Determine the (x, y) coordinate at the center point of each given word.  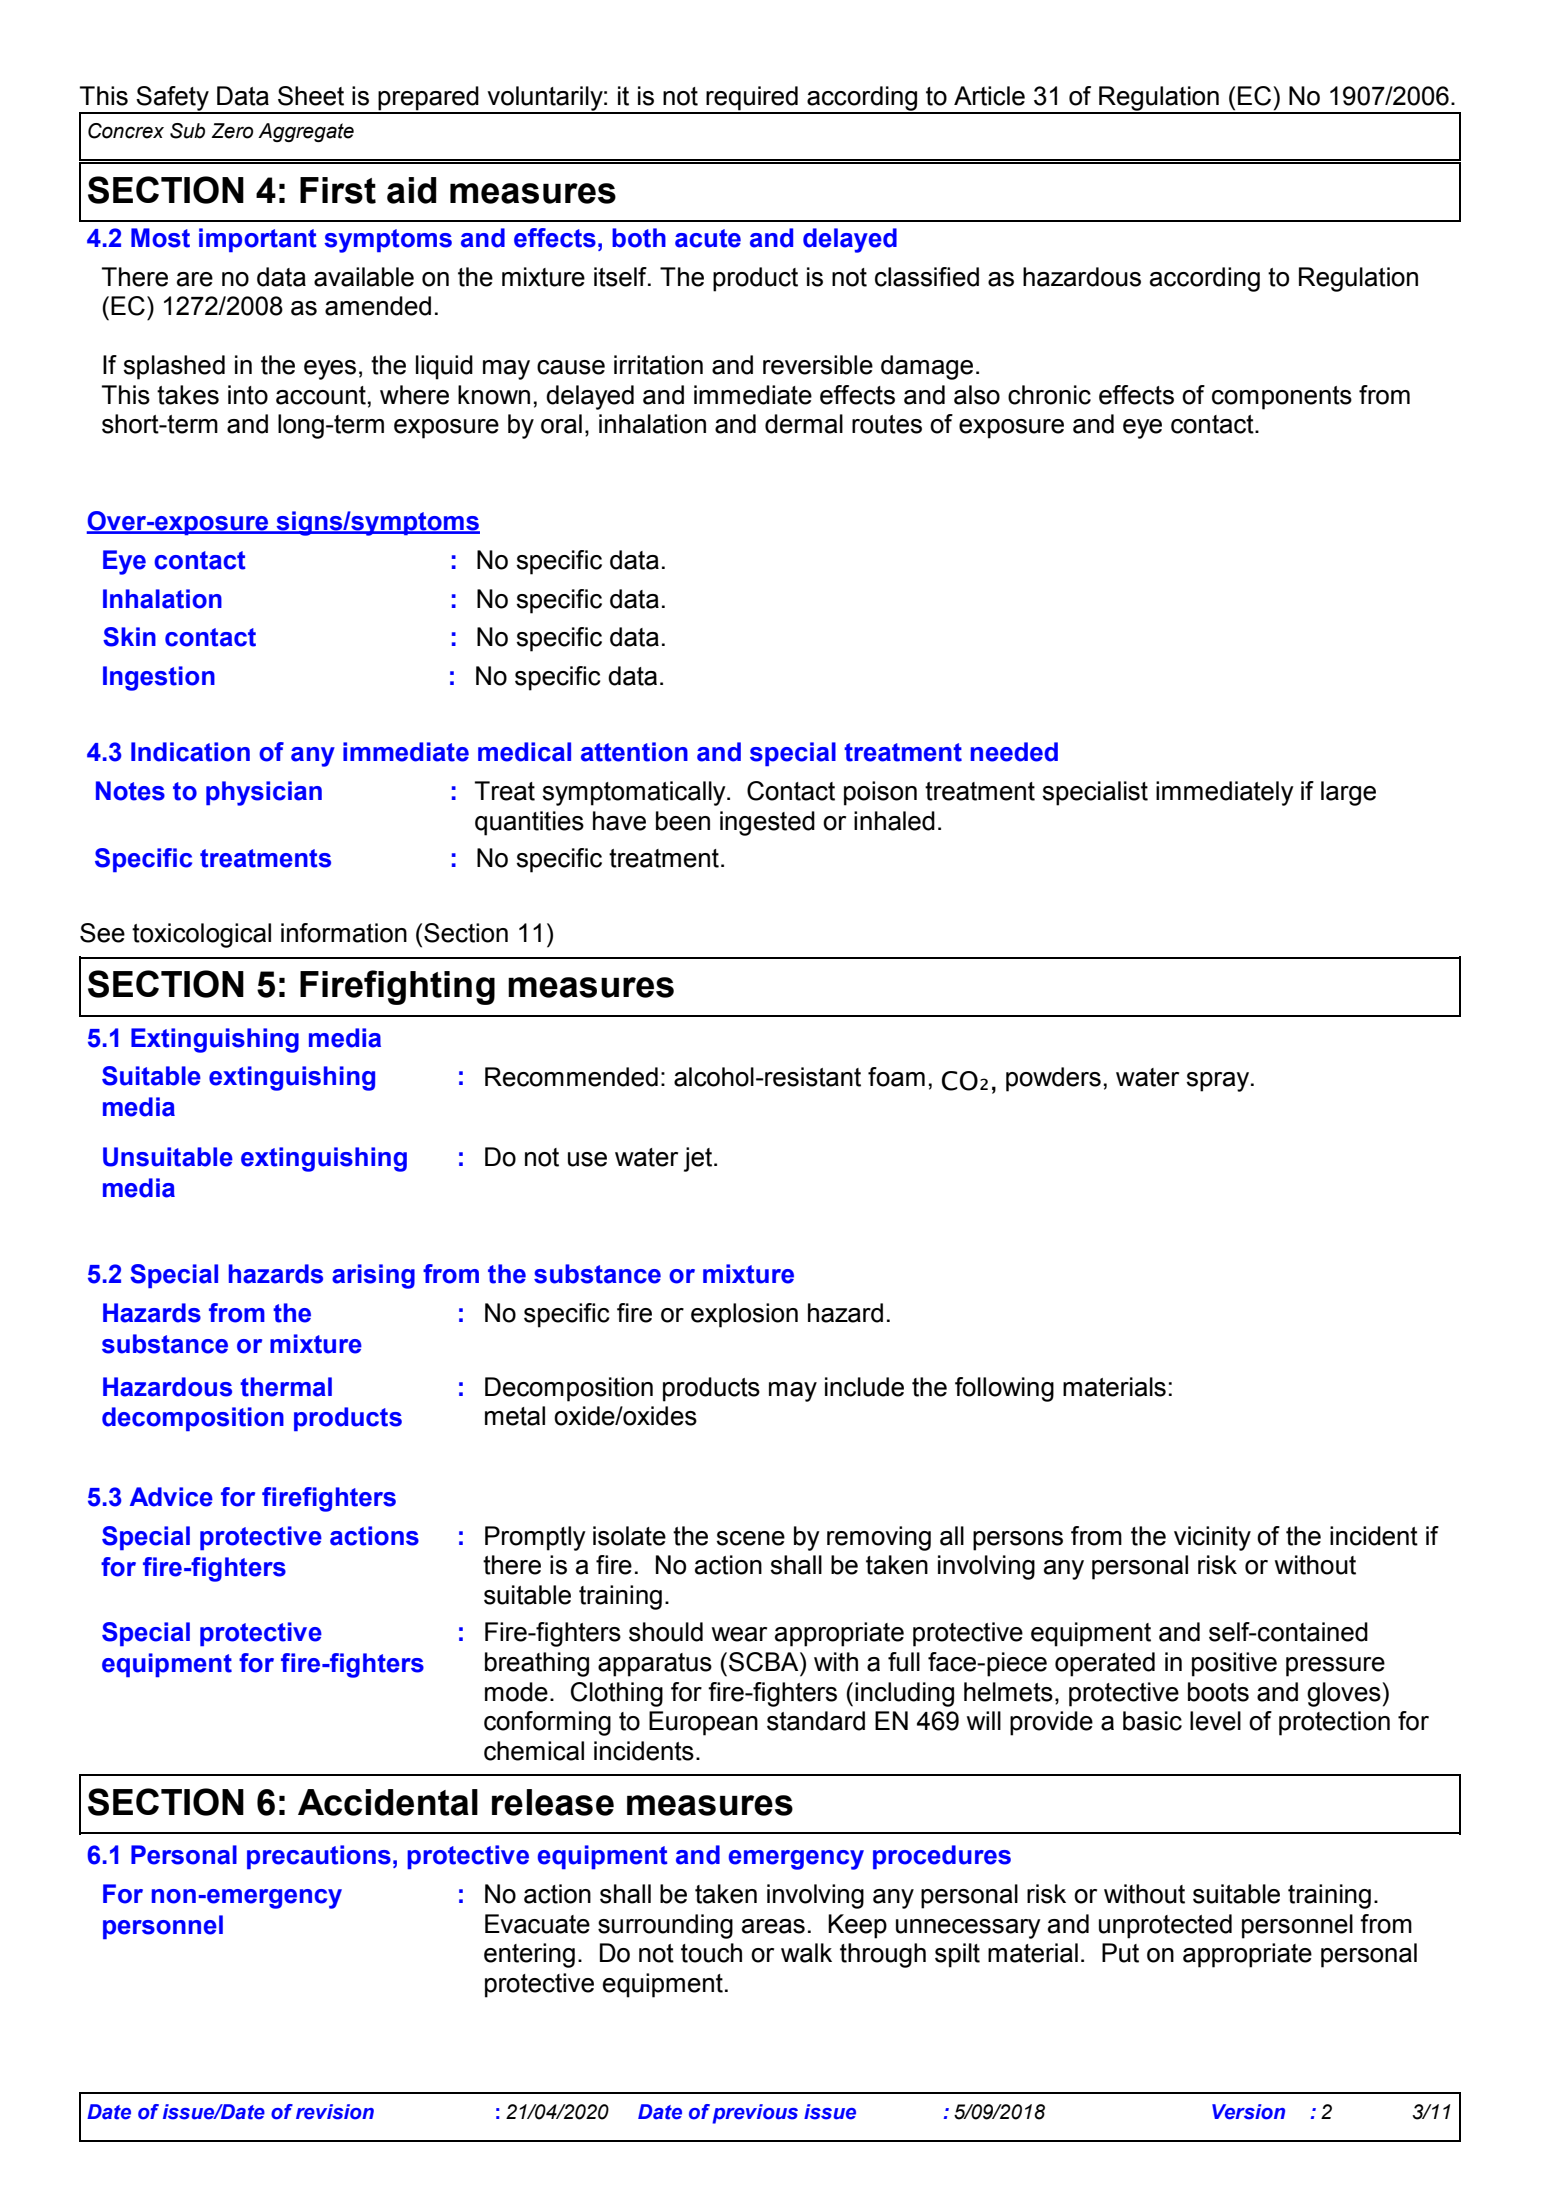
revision (335, 2112)
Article (989, 96)
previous (755, 2114)
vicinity (1212, 1538)
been (683, 821)
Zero (232, 131)
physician (264, 793)
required (752, 99)
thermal (286, 1387)
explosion (744, 1315)
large (1348, 793)
